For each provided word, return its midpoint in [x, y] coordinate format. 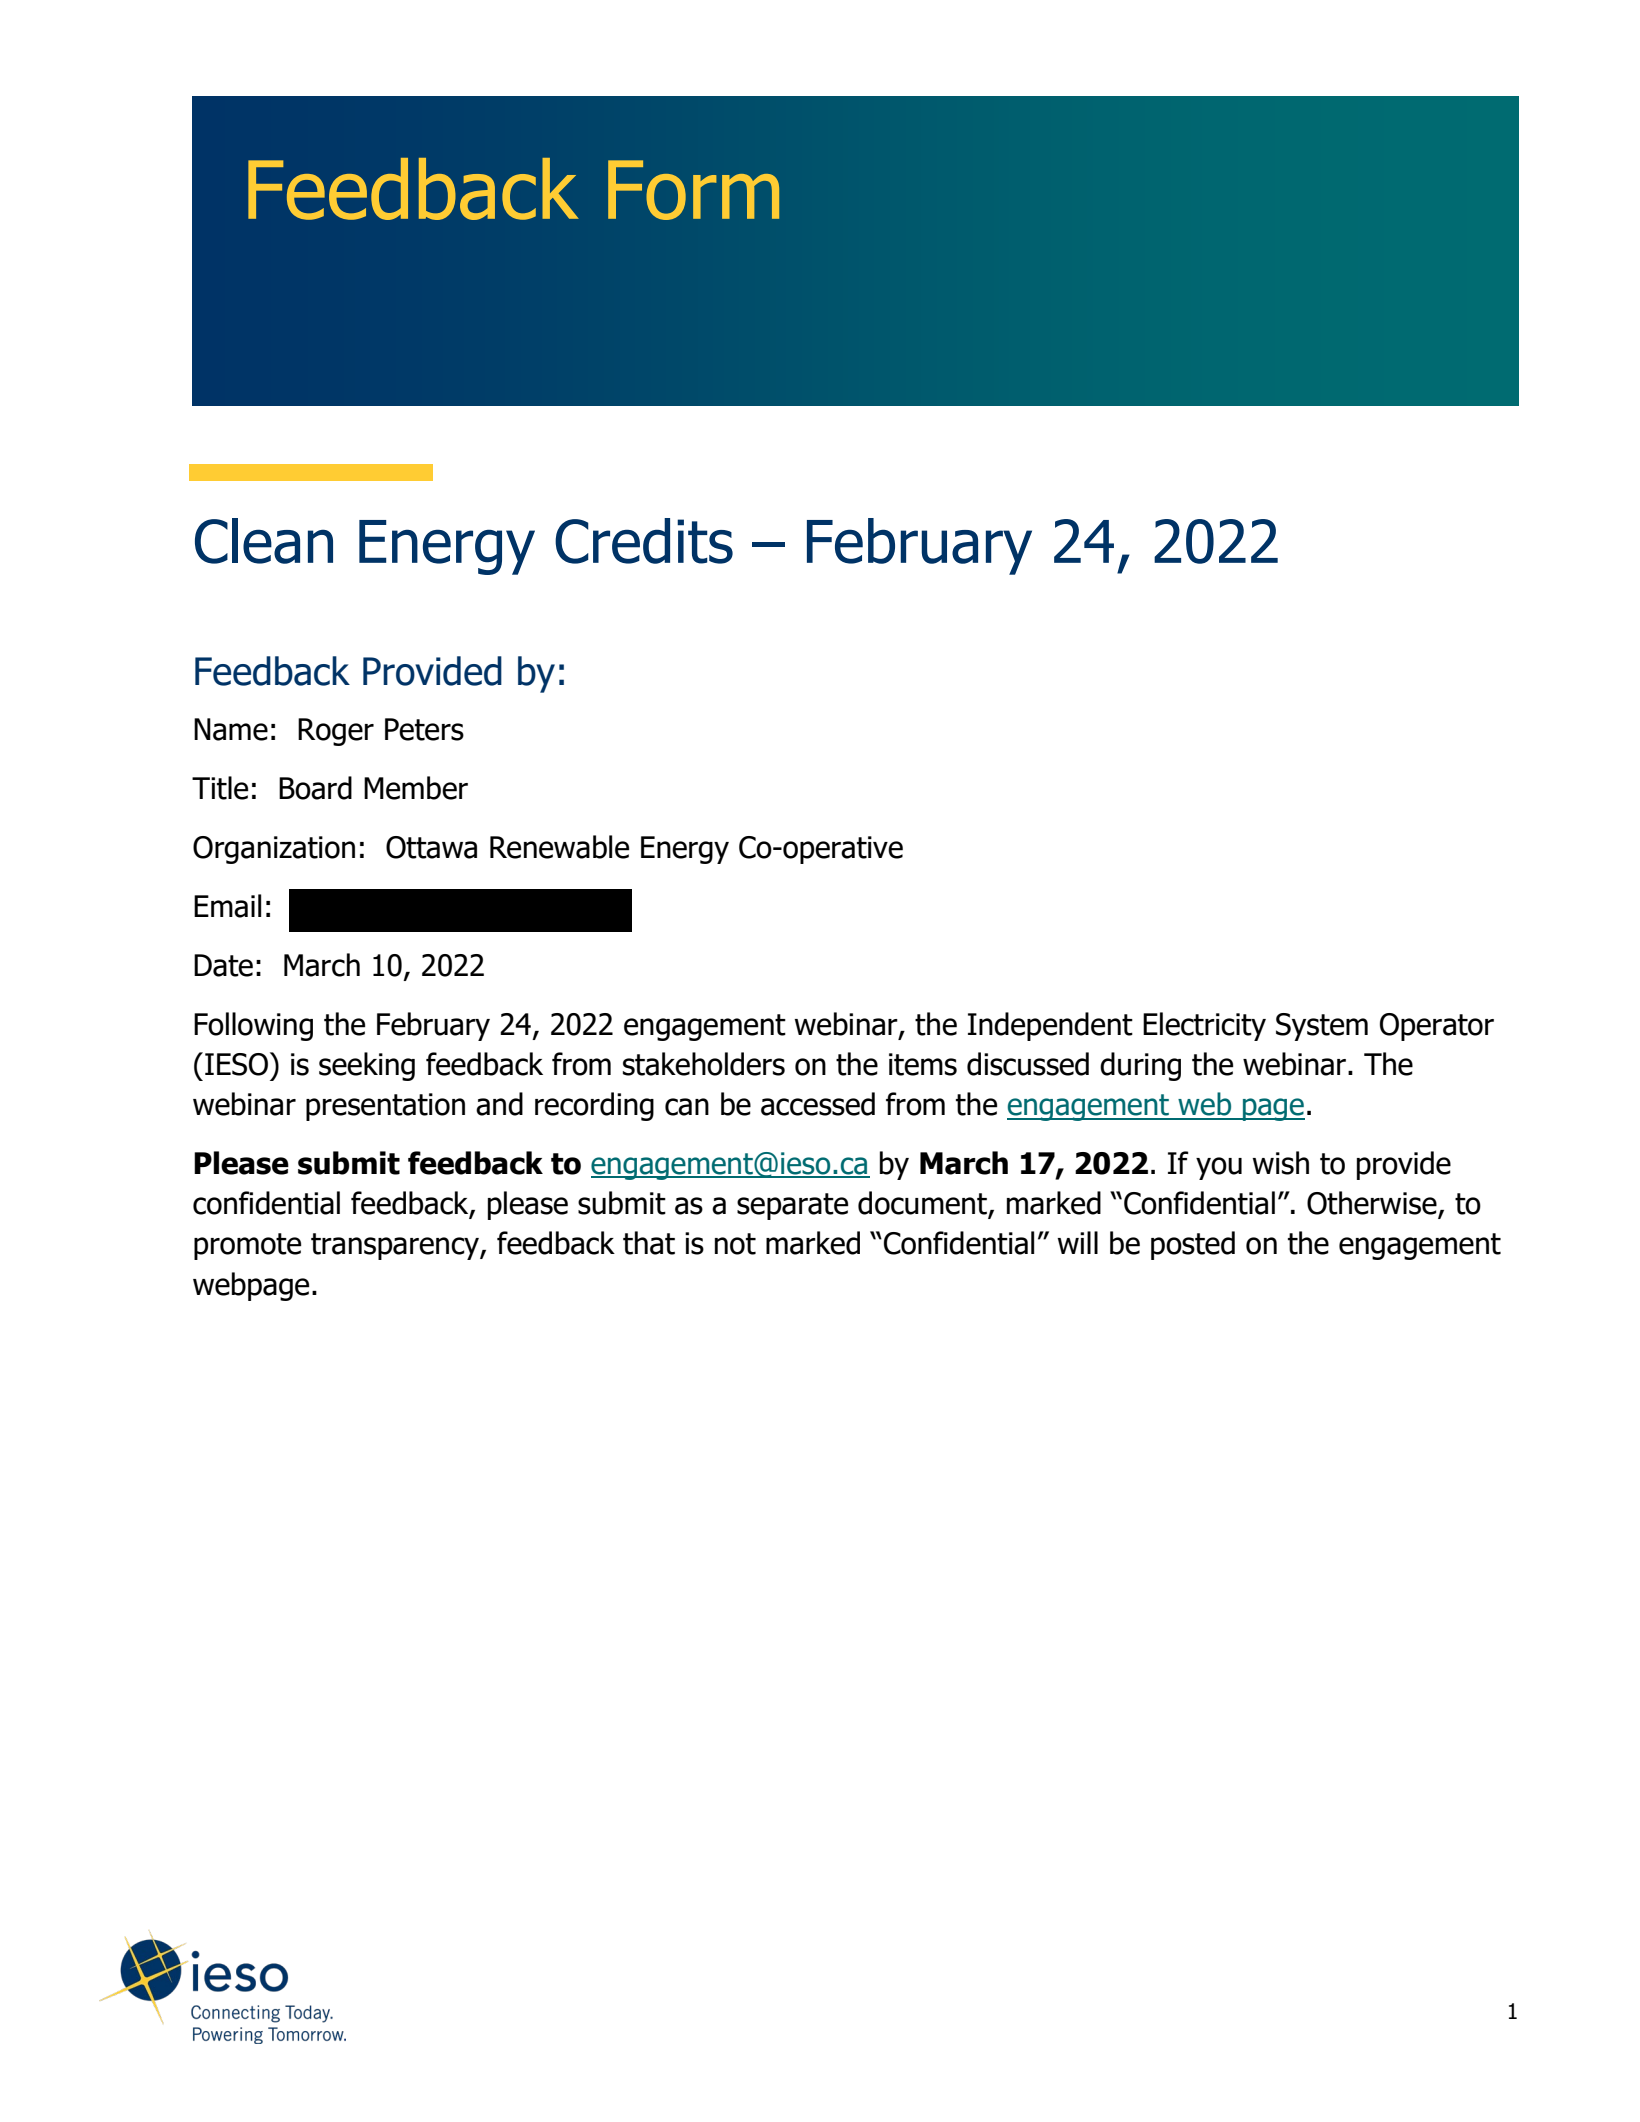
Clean [264, 541]
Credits [644, 541]
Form [693, 190]
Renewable [559, 847]
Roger [336, 732]
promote [247, 1246]
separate [792, 1206]
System [1322, 1027]
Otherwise [1373, 1204]
